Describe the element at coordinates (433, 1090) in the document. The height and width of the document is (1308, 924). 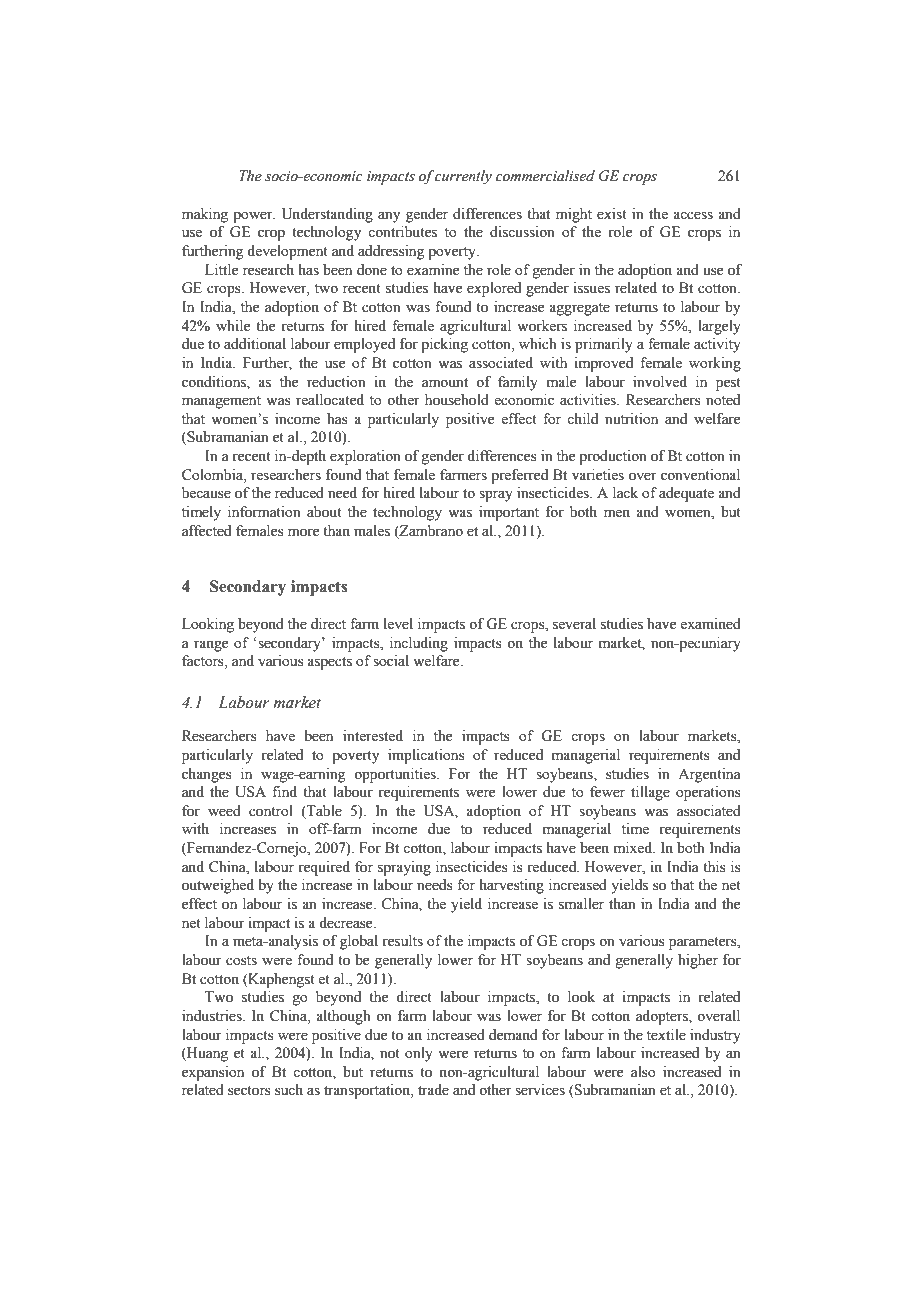
I see `trade` at that location.
